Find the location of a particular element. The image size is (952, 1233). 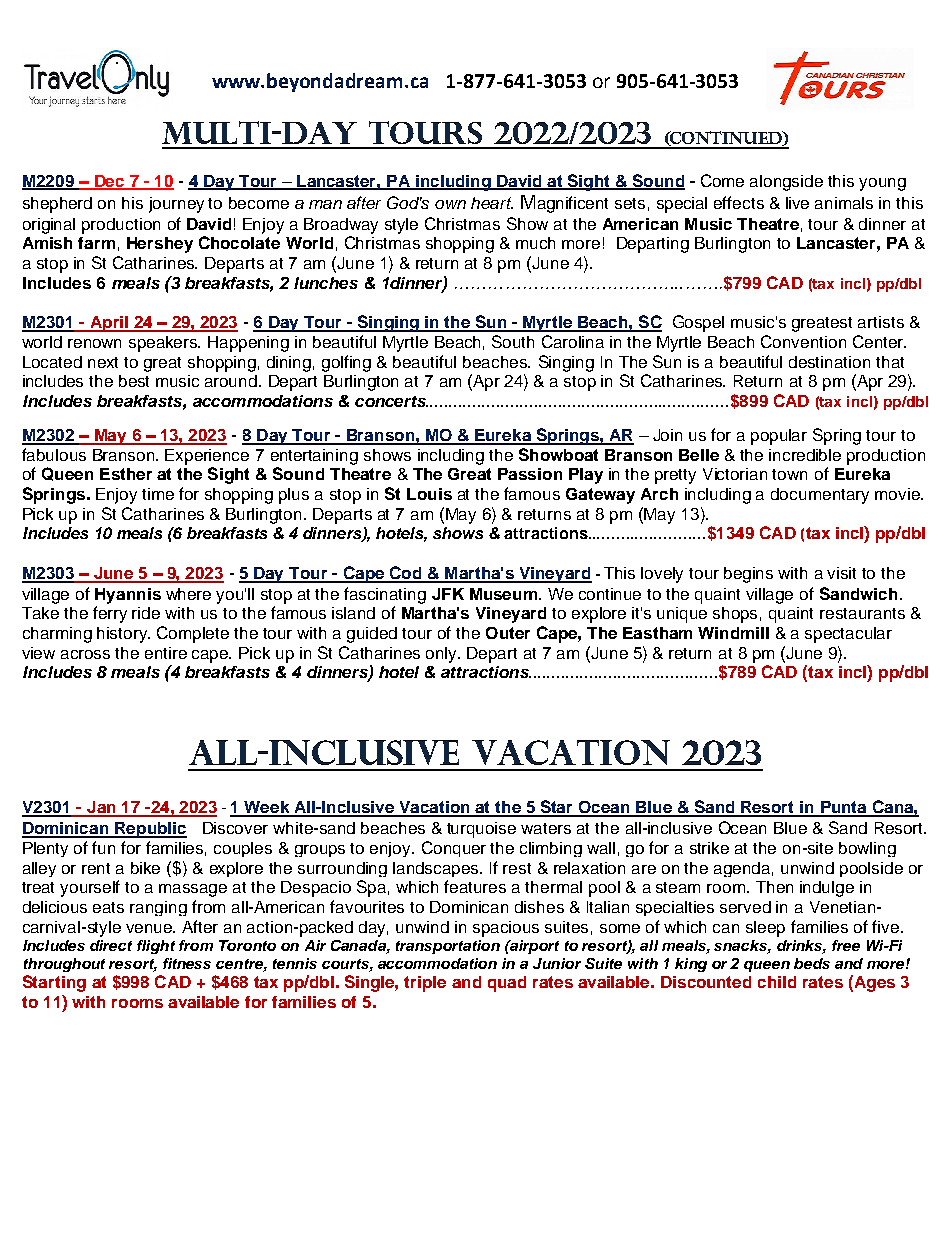

live is located at coordinates (797, 203).
